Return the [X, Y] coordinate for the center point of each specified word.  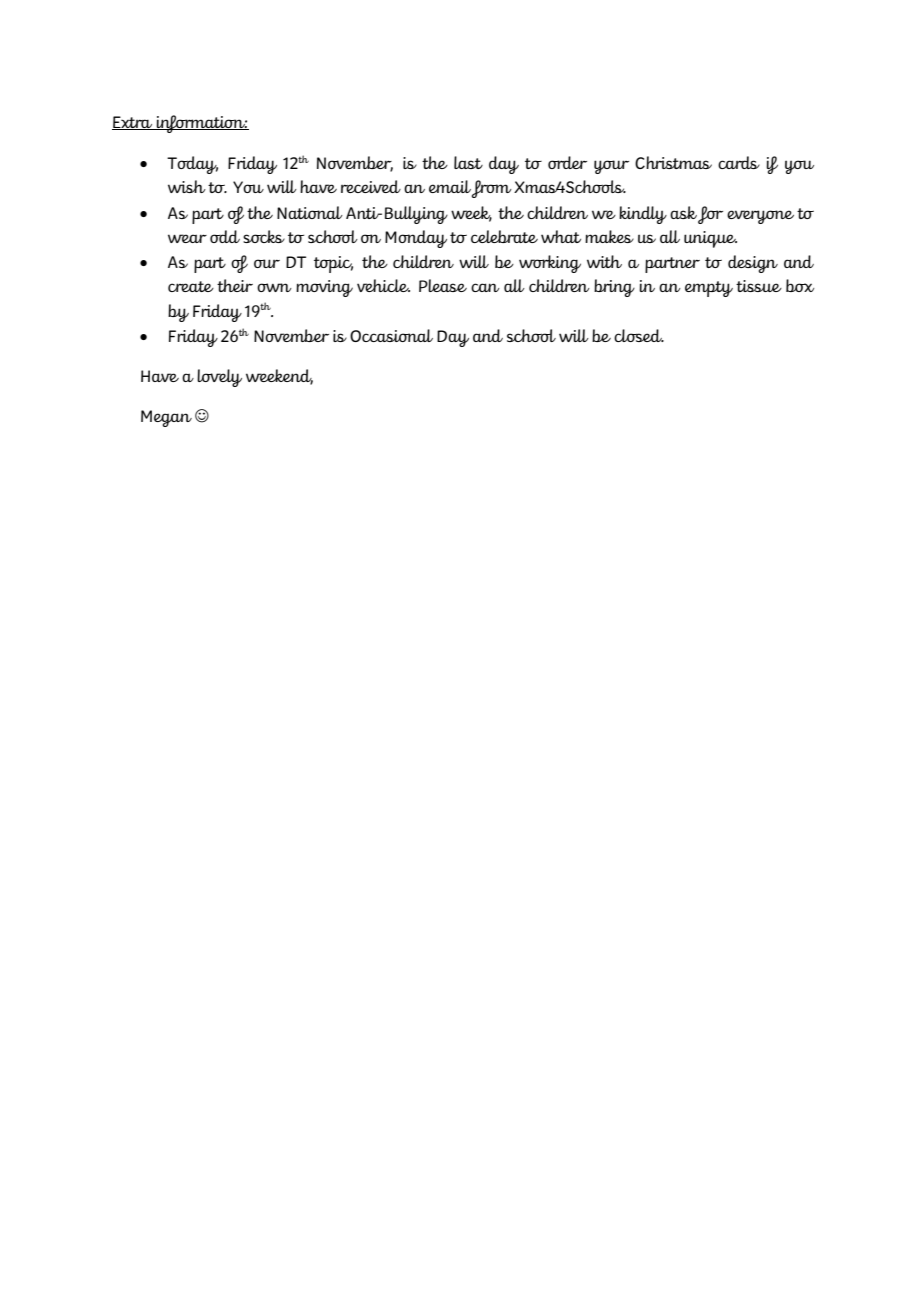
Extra [133, 123]
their [235, 285]
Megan [166, 418]
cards [739, 162]
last [468, 162]
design [753, 264]
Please [443, 285]
